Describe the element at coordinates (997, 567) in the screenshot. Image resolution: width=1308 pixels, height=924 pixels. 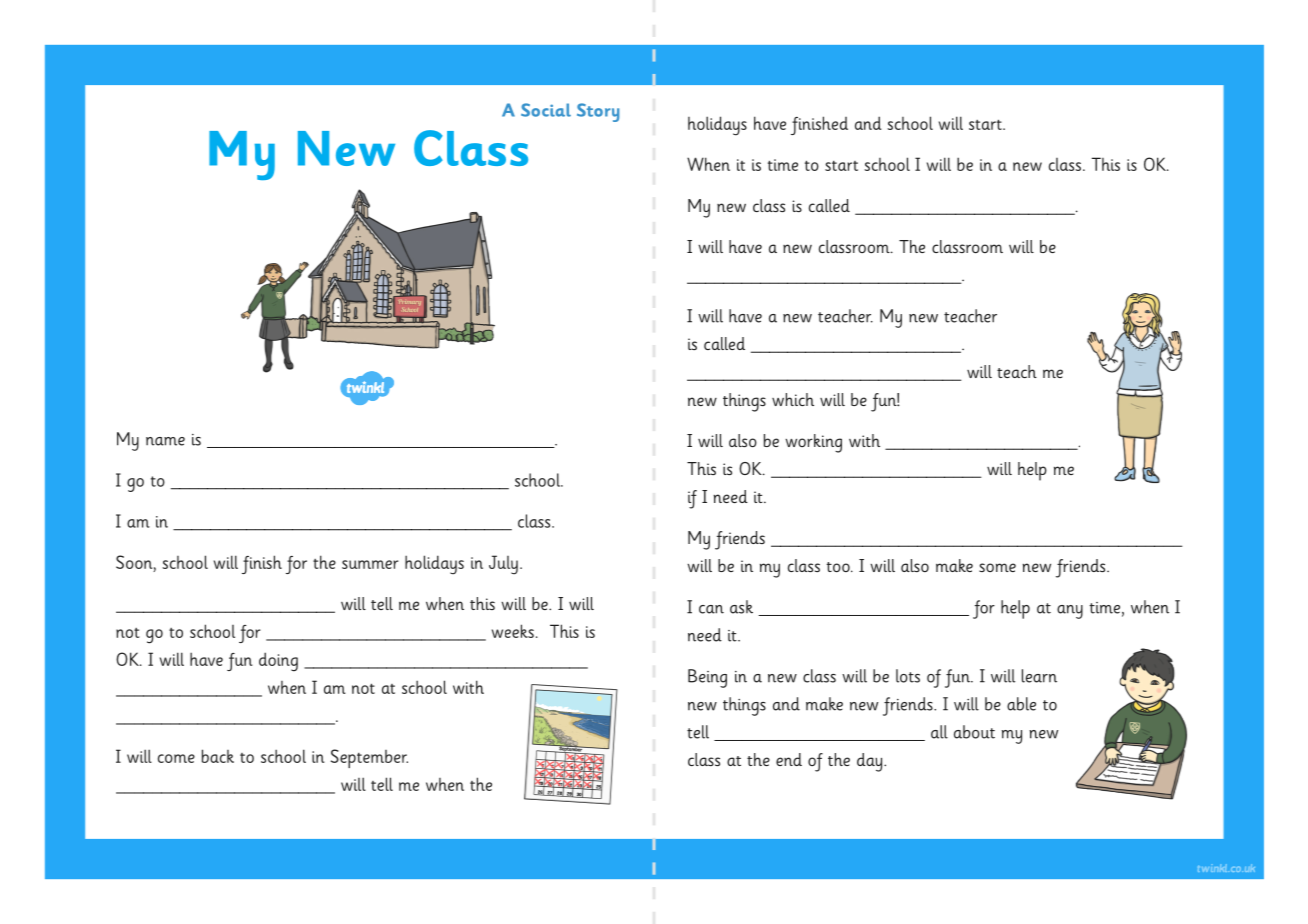
I see `some` at that location.
